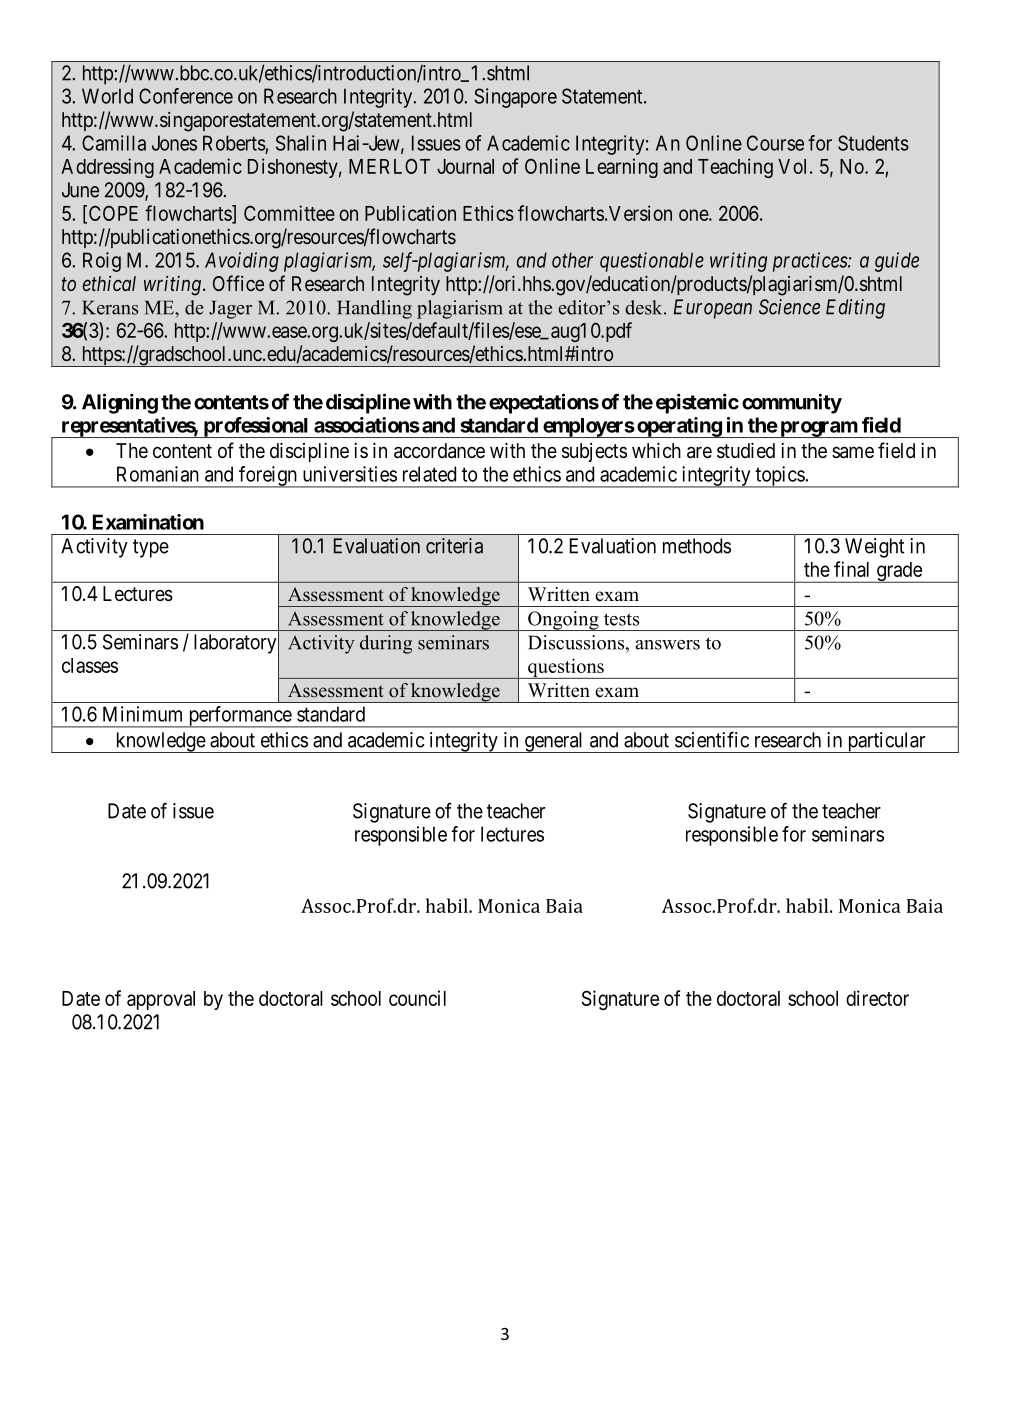 Image resolution: width=1010 pixels, height=1428 pixels. What do you see at coordinates (161, 1000) in the screenshot?
I see `approval` at bounding box center [161, 1000].
